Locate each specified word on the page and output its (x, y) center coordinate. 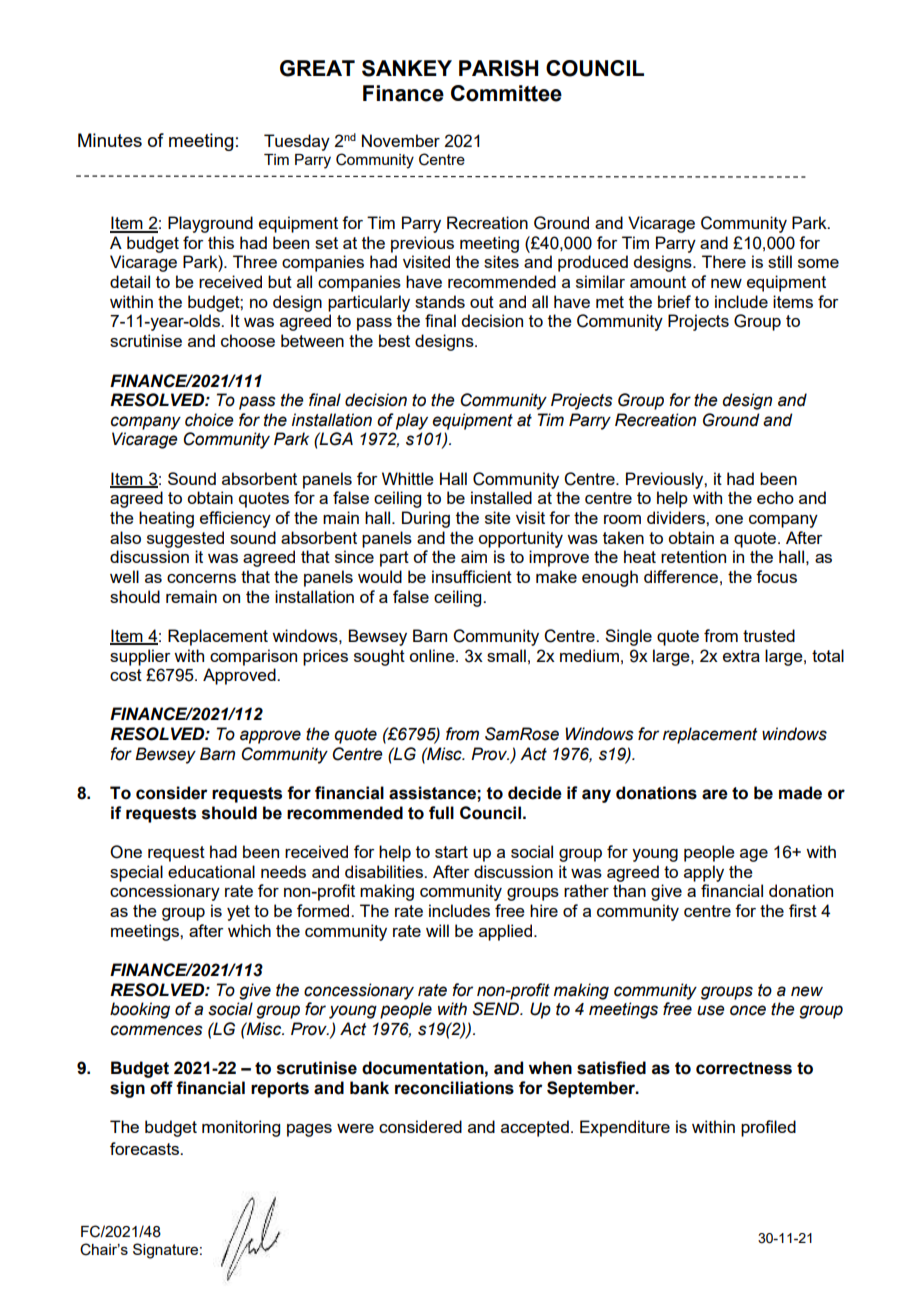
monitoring (241, 1128)
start (451, 852)
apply (704, 873)
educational (211, 871)
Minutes (110, 140)
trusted (769, 635)
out (482, 302)
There (724, 261)
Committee (506, 93)
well (124, 576)
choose (248, 340)
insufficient (472, 576)
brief (674, 301)
